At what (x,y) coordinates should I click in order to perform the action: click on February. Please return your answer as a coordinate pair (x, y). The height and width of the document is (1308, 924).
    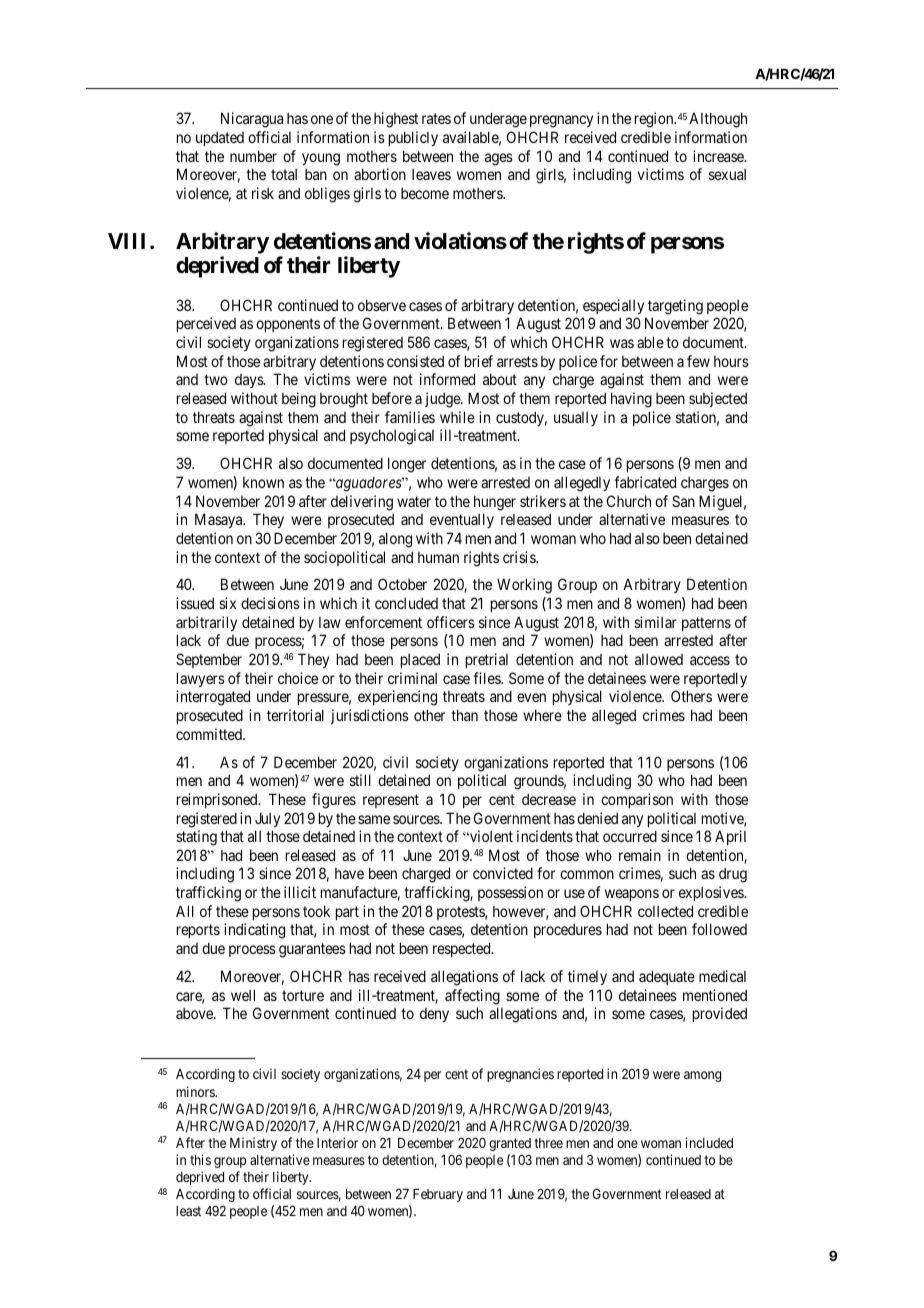
    Looking at the image, I should click on (438, 1195).
